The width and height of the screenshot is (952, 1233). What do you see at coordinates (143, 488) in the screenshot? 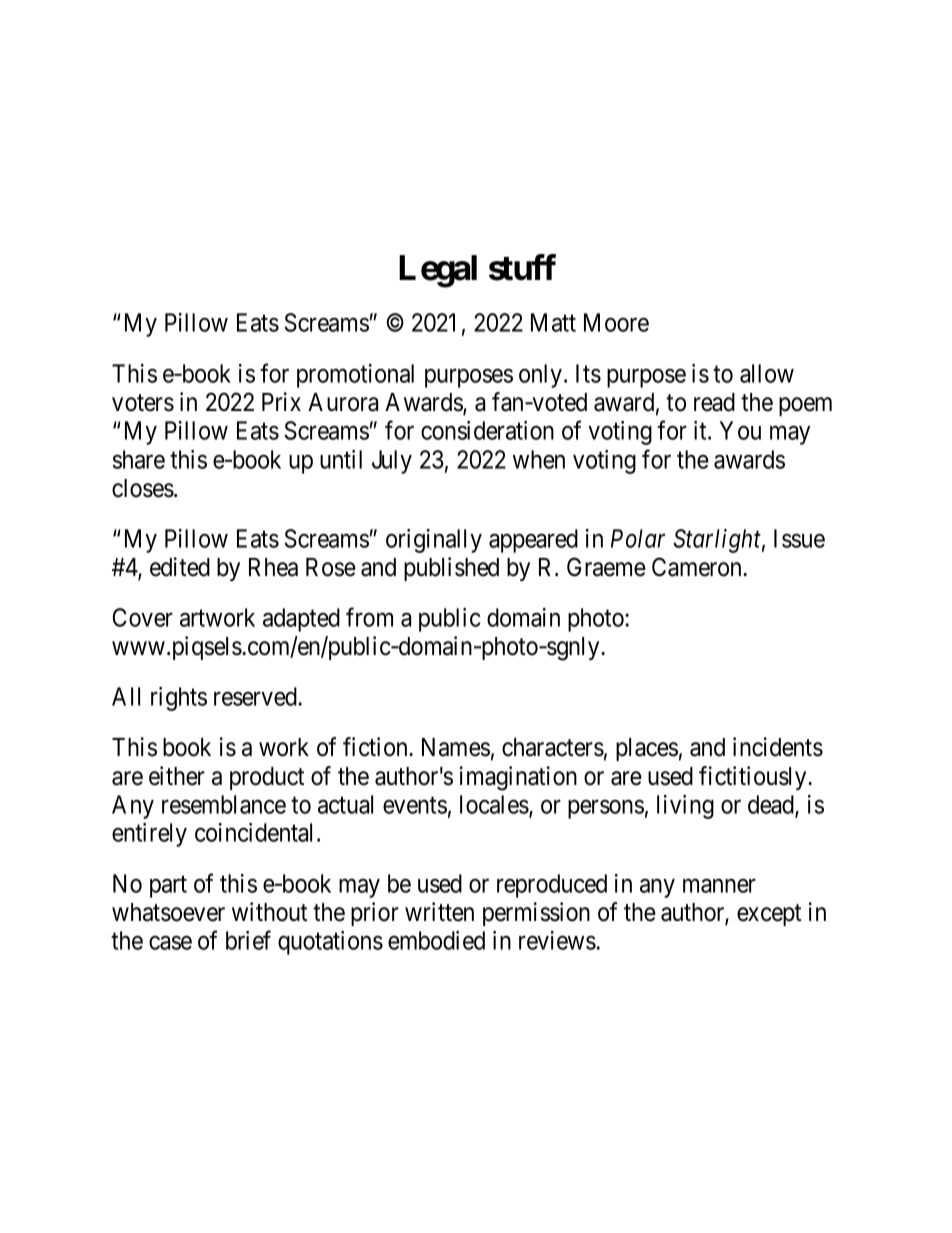
I see `closes` at bounding box center [143, 488].
